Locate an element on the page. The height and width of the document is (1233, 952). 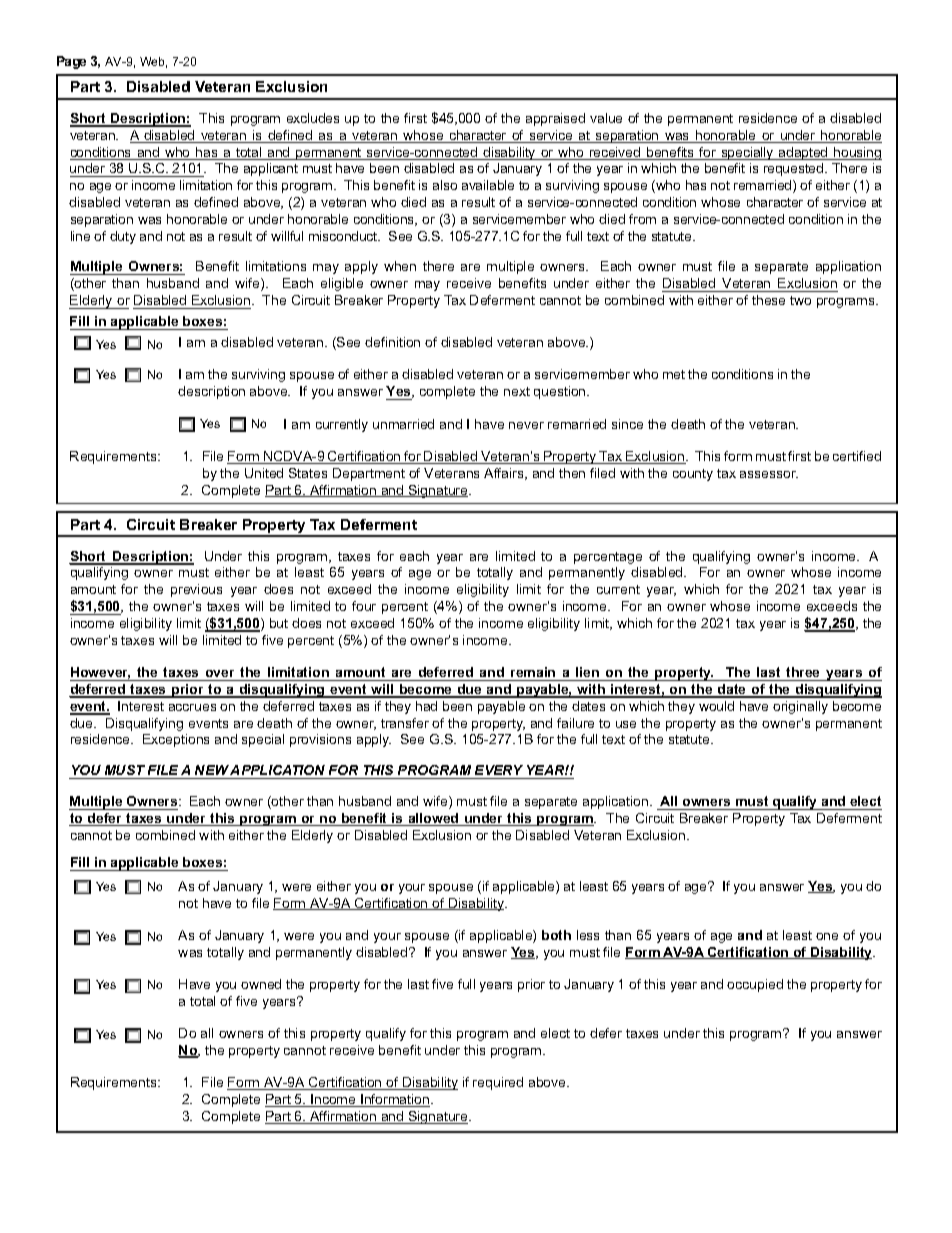
owned is located at coordinates (261, 984).
